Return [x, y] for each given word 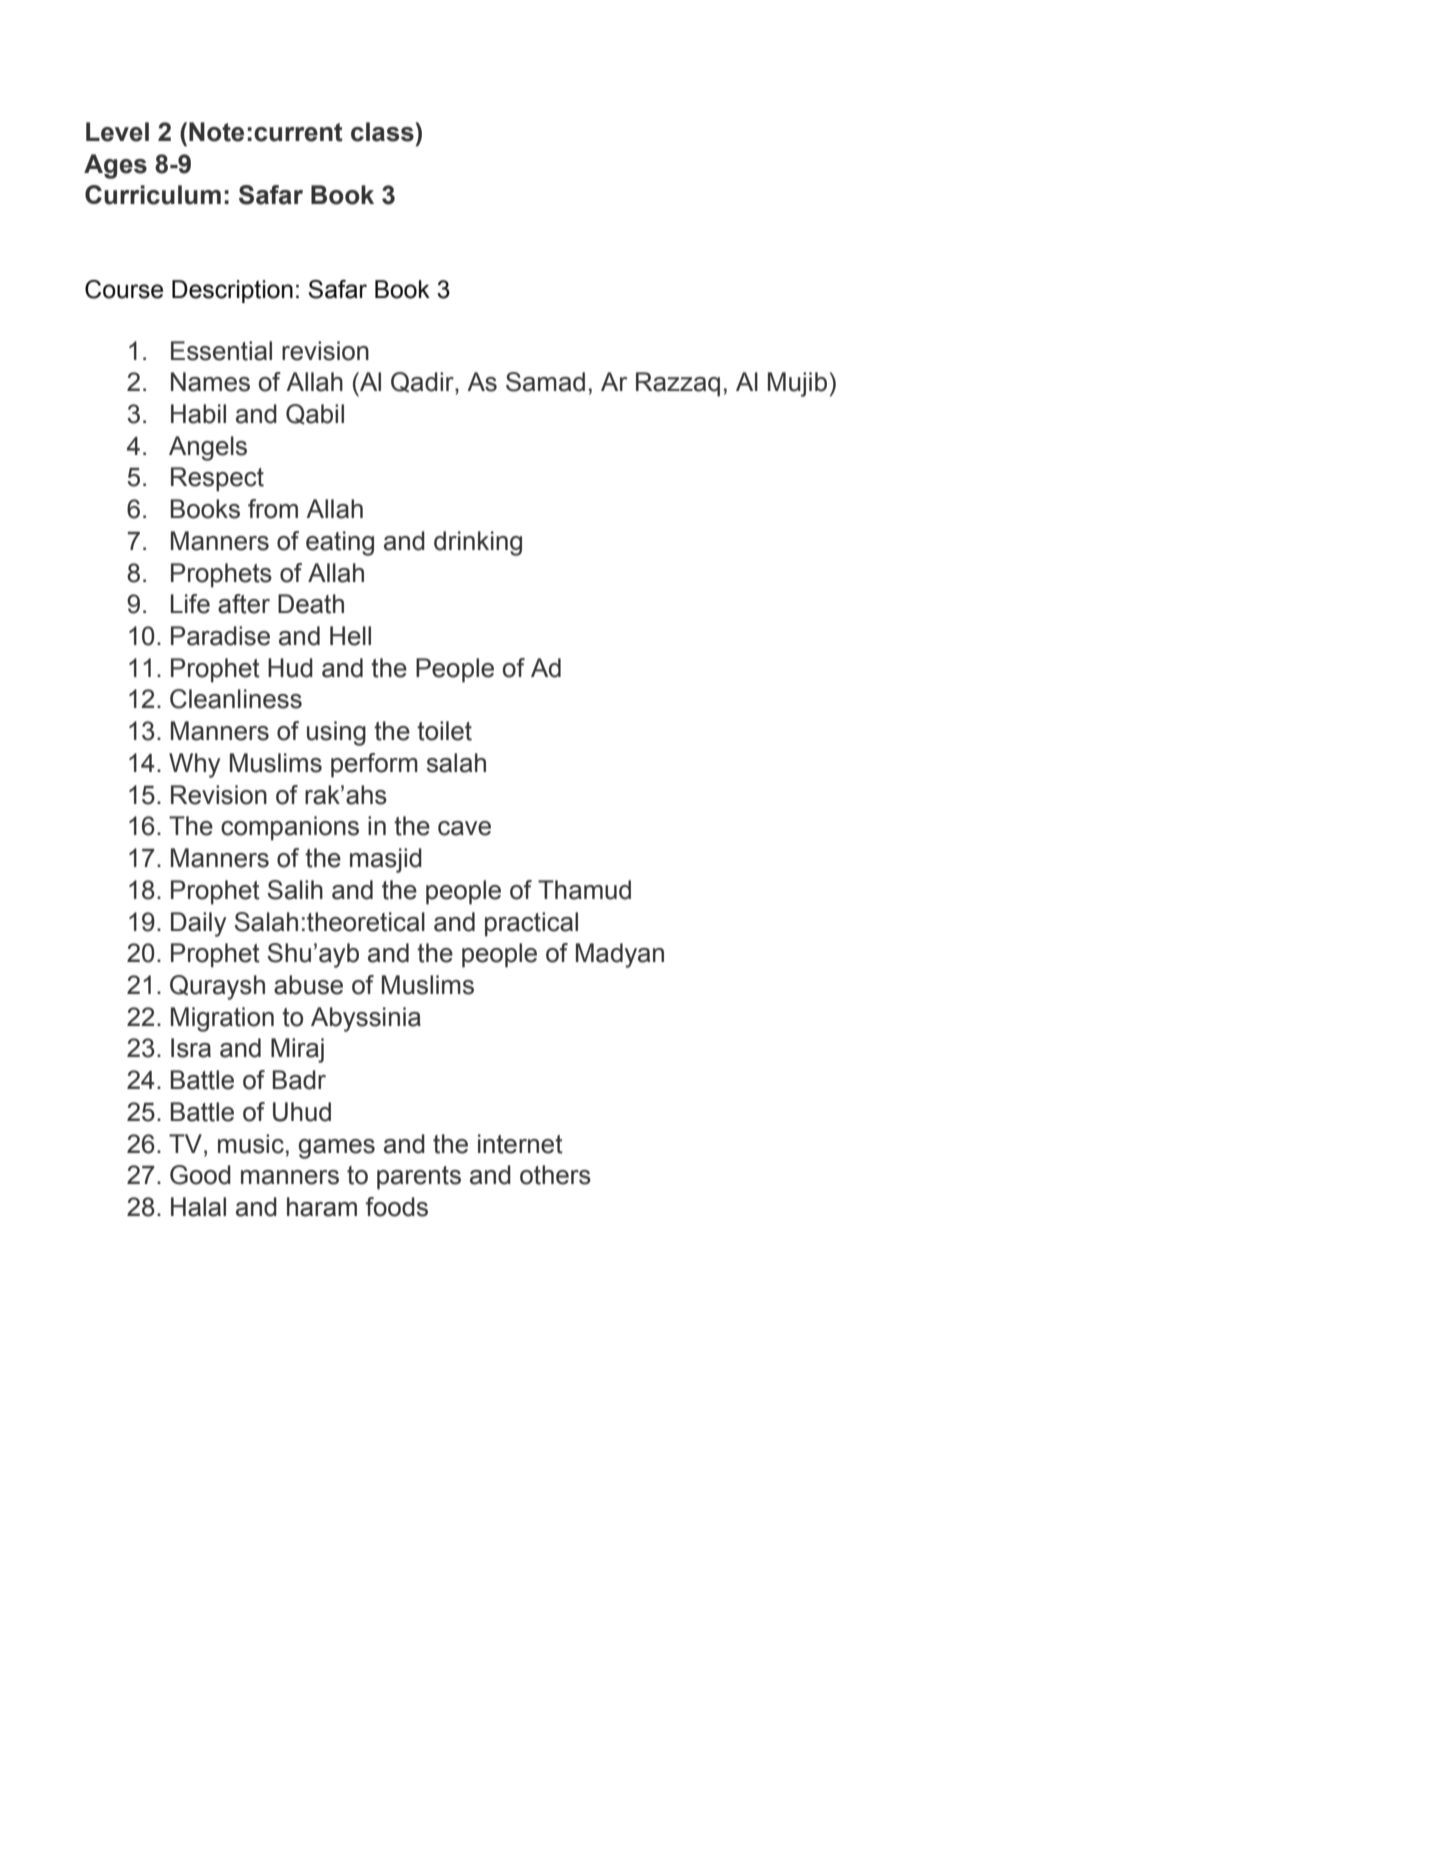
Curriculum [153, 195]
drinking [478, 543]
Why [194, 765]
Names [210, 382]
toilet [444, 731]
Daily [198, 924]
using [336, 733]
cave [464, 828]
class [383, 132]
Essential [221, 351]
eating [340, 543]
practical [531, 924]
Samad [545, 382]
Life [190, 604]
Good [200, 1175]
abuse [308, 985]
